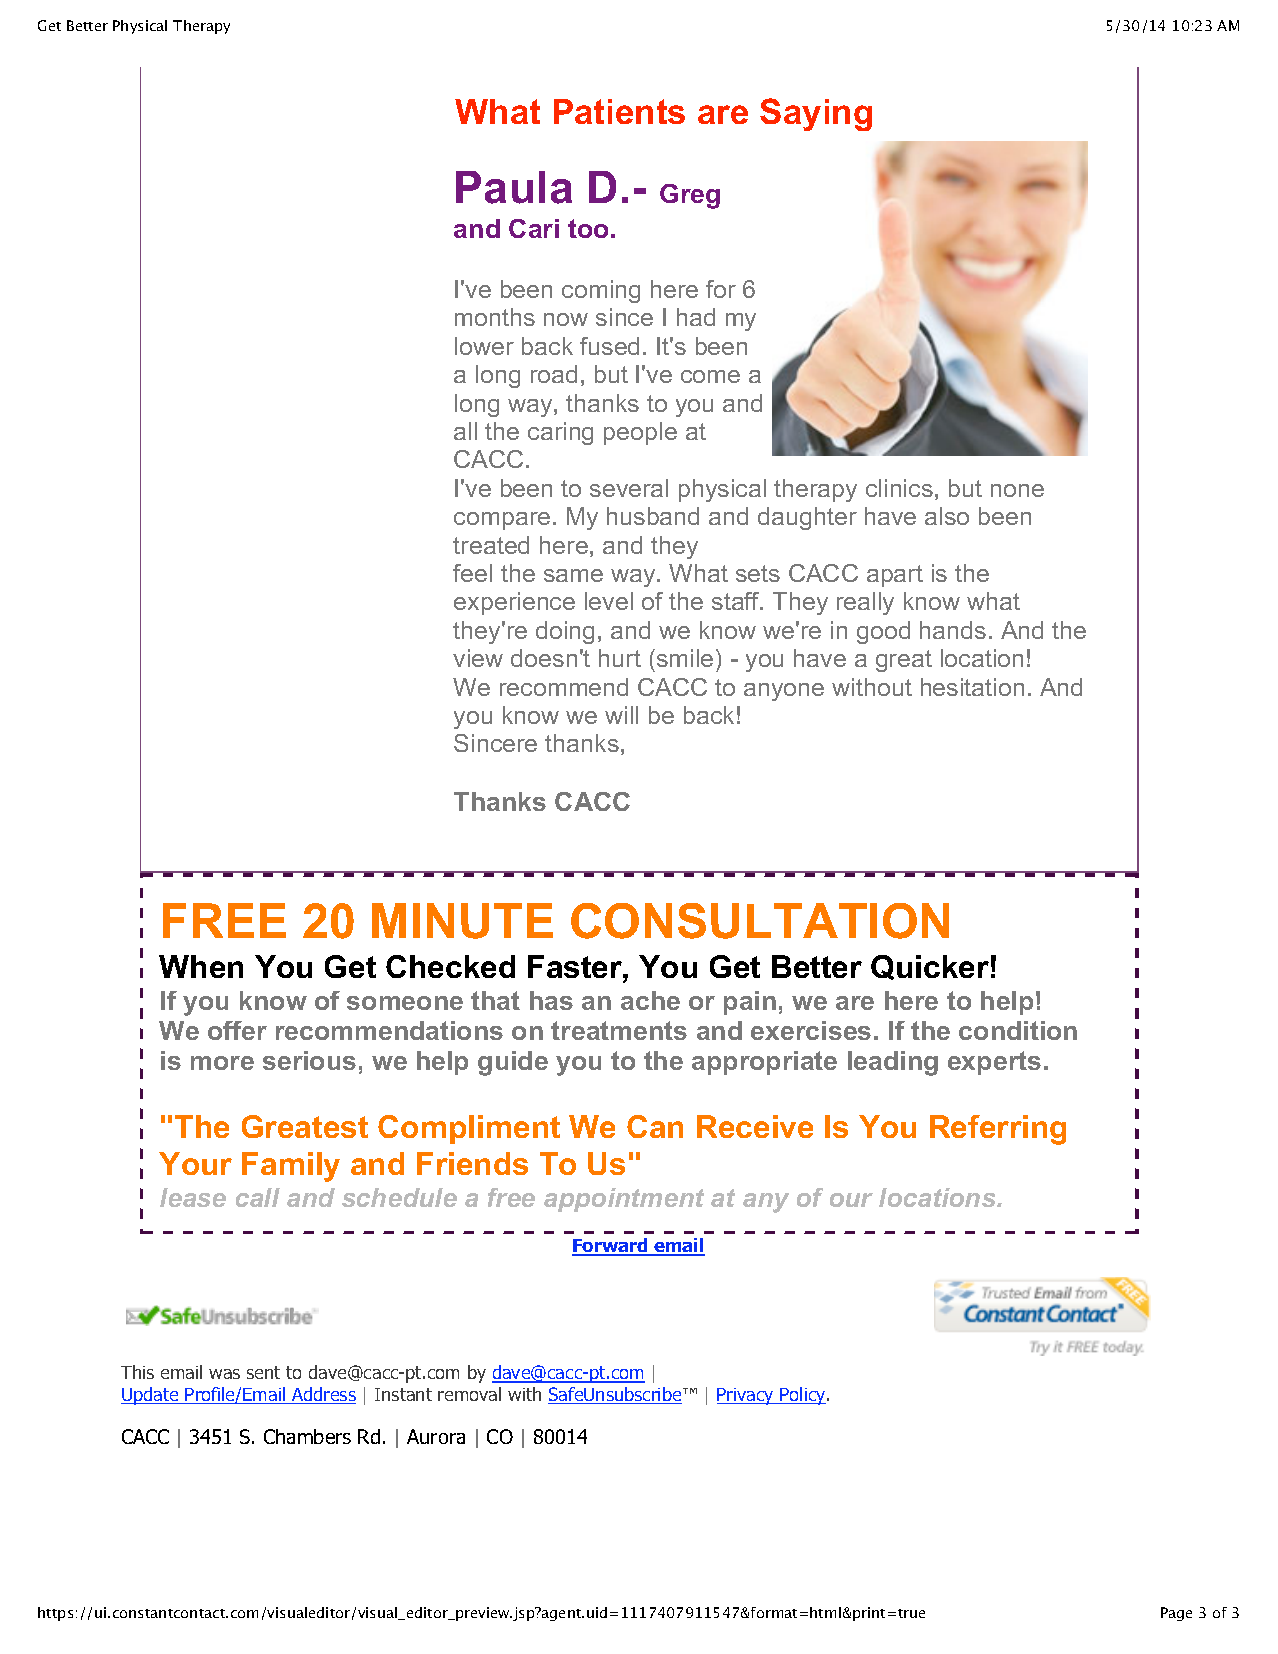  What do you see at coordinates (514, 187) in the screenshot?
I see `Paula` at bounding box center [514, 187].
